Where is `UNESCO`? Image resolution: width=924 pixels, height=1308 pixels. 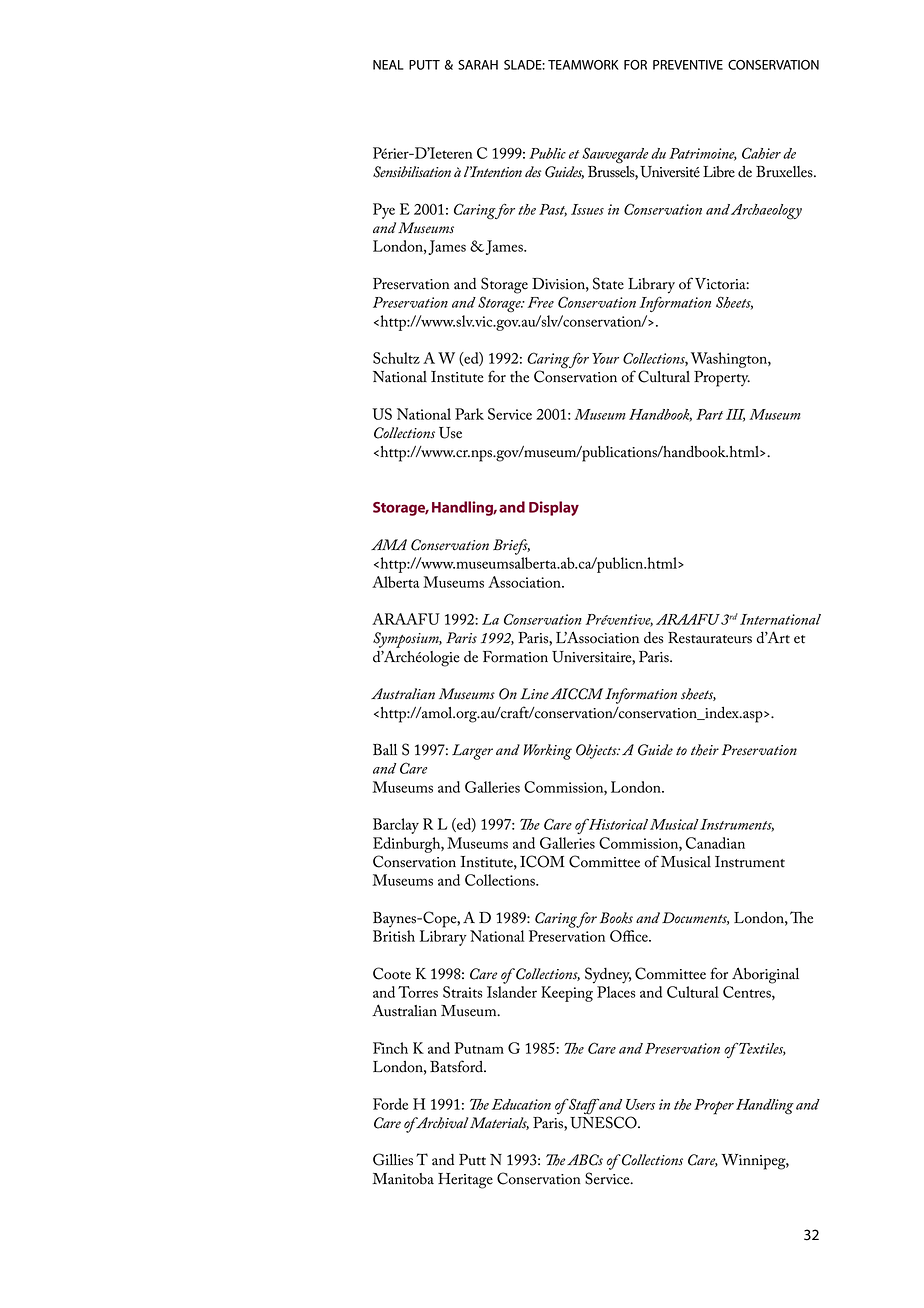 UNESCO is located at coordinates (604, 1121).
